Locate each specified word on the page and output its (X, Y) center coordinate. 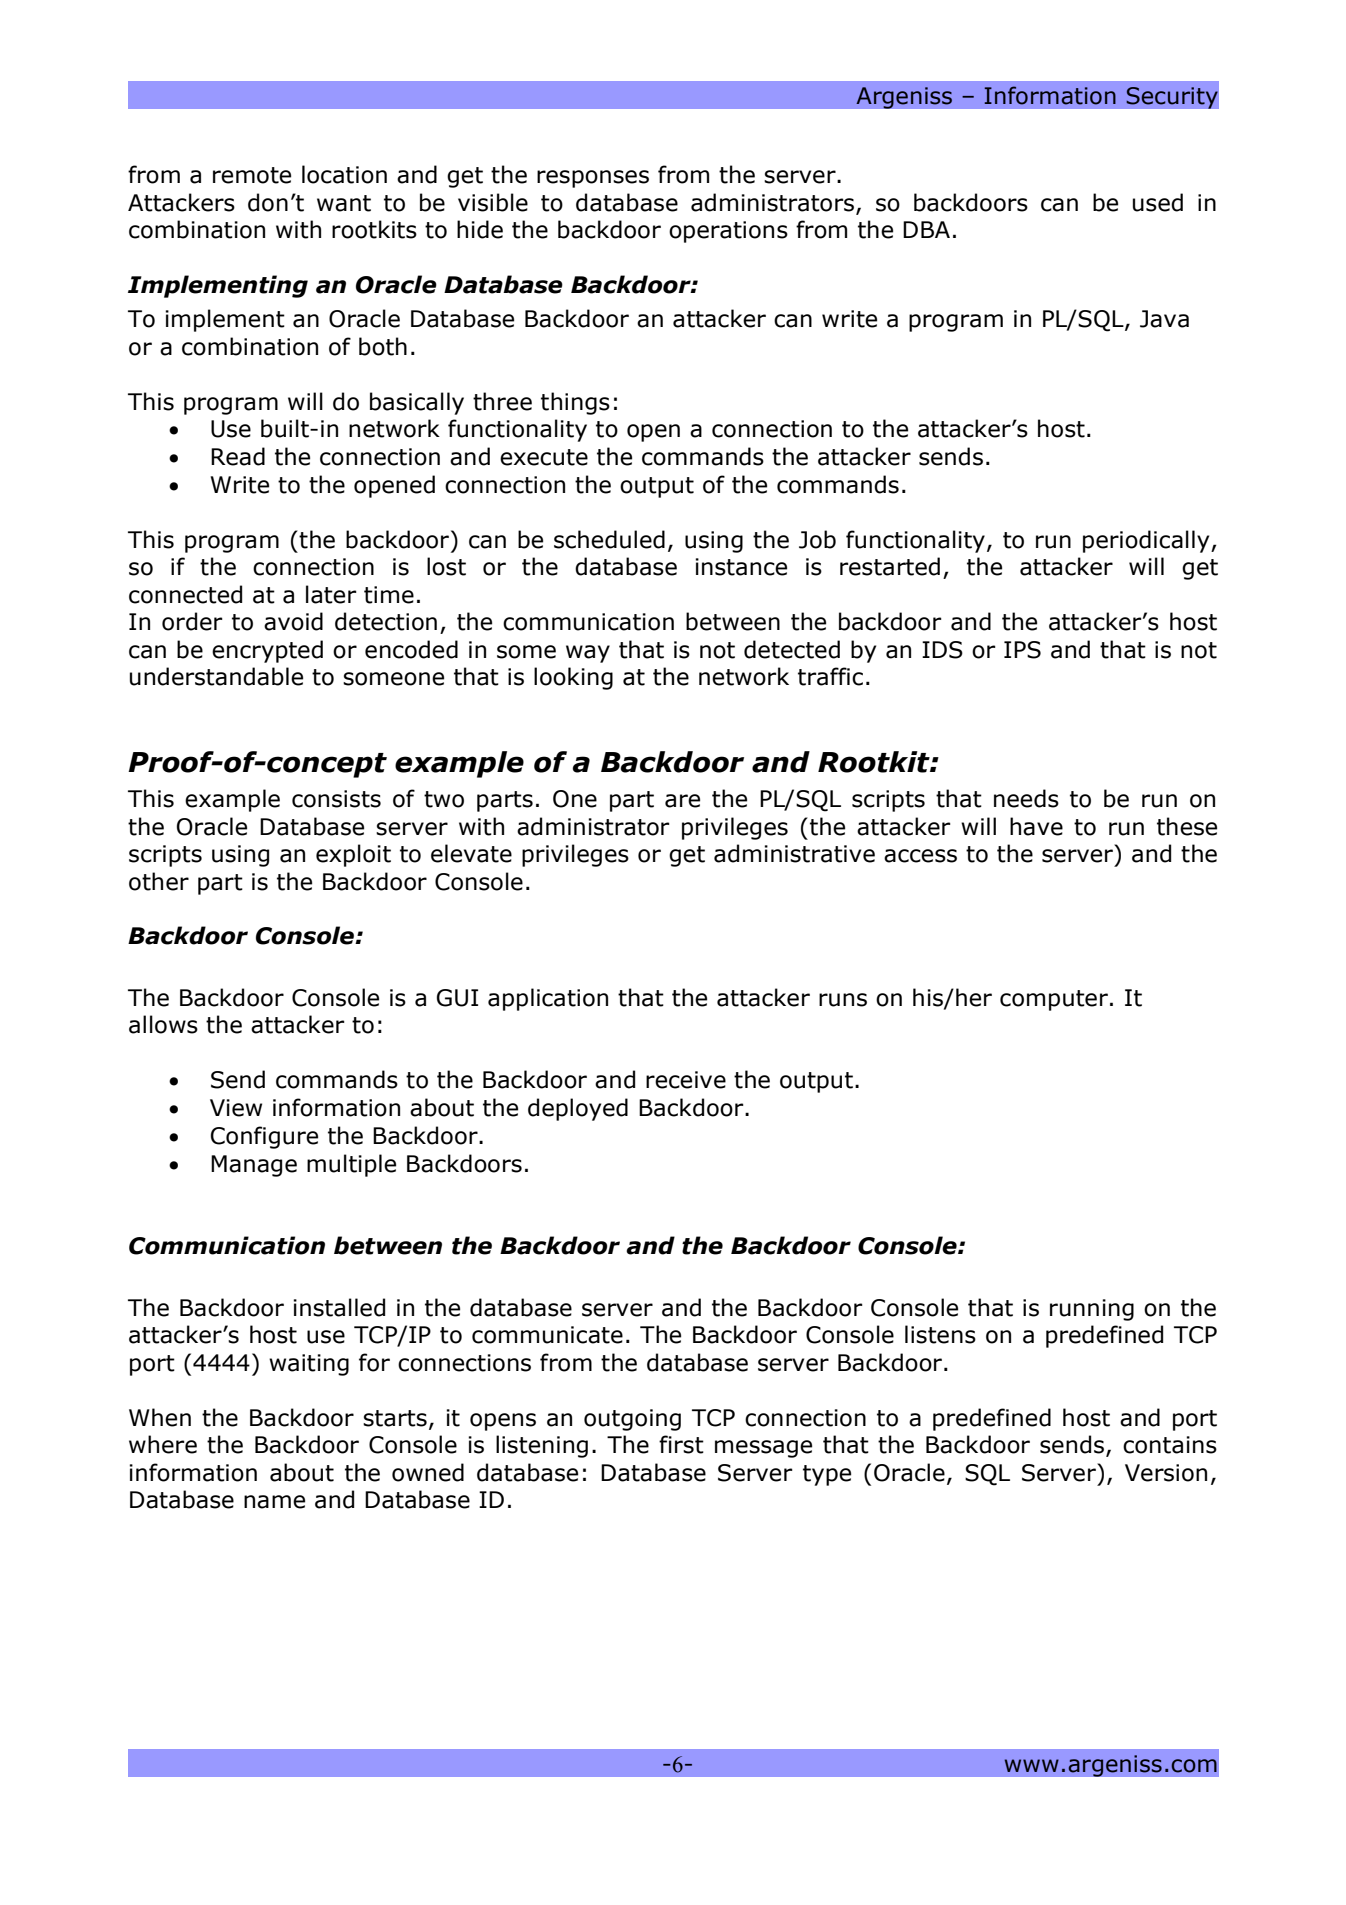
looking (573, 678)
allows (163, 1024)
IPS (1022, 650)
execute (544, 457)
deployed (578, 1109)
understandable (216, 676)
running (1092, 1310)
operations (728, 232)
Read (238, 456)
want (344, 203)
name (274, 1502)
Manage (254, 1166)
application (548, 999)
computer (1054, 1000)
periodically (1147, 541)
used (1158, 202)
